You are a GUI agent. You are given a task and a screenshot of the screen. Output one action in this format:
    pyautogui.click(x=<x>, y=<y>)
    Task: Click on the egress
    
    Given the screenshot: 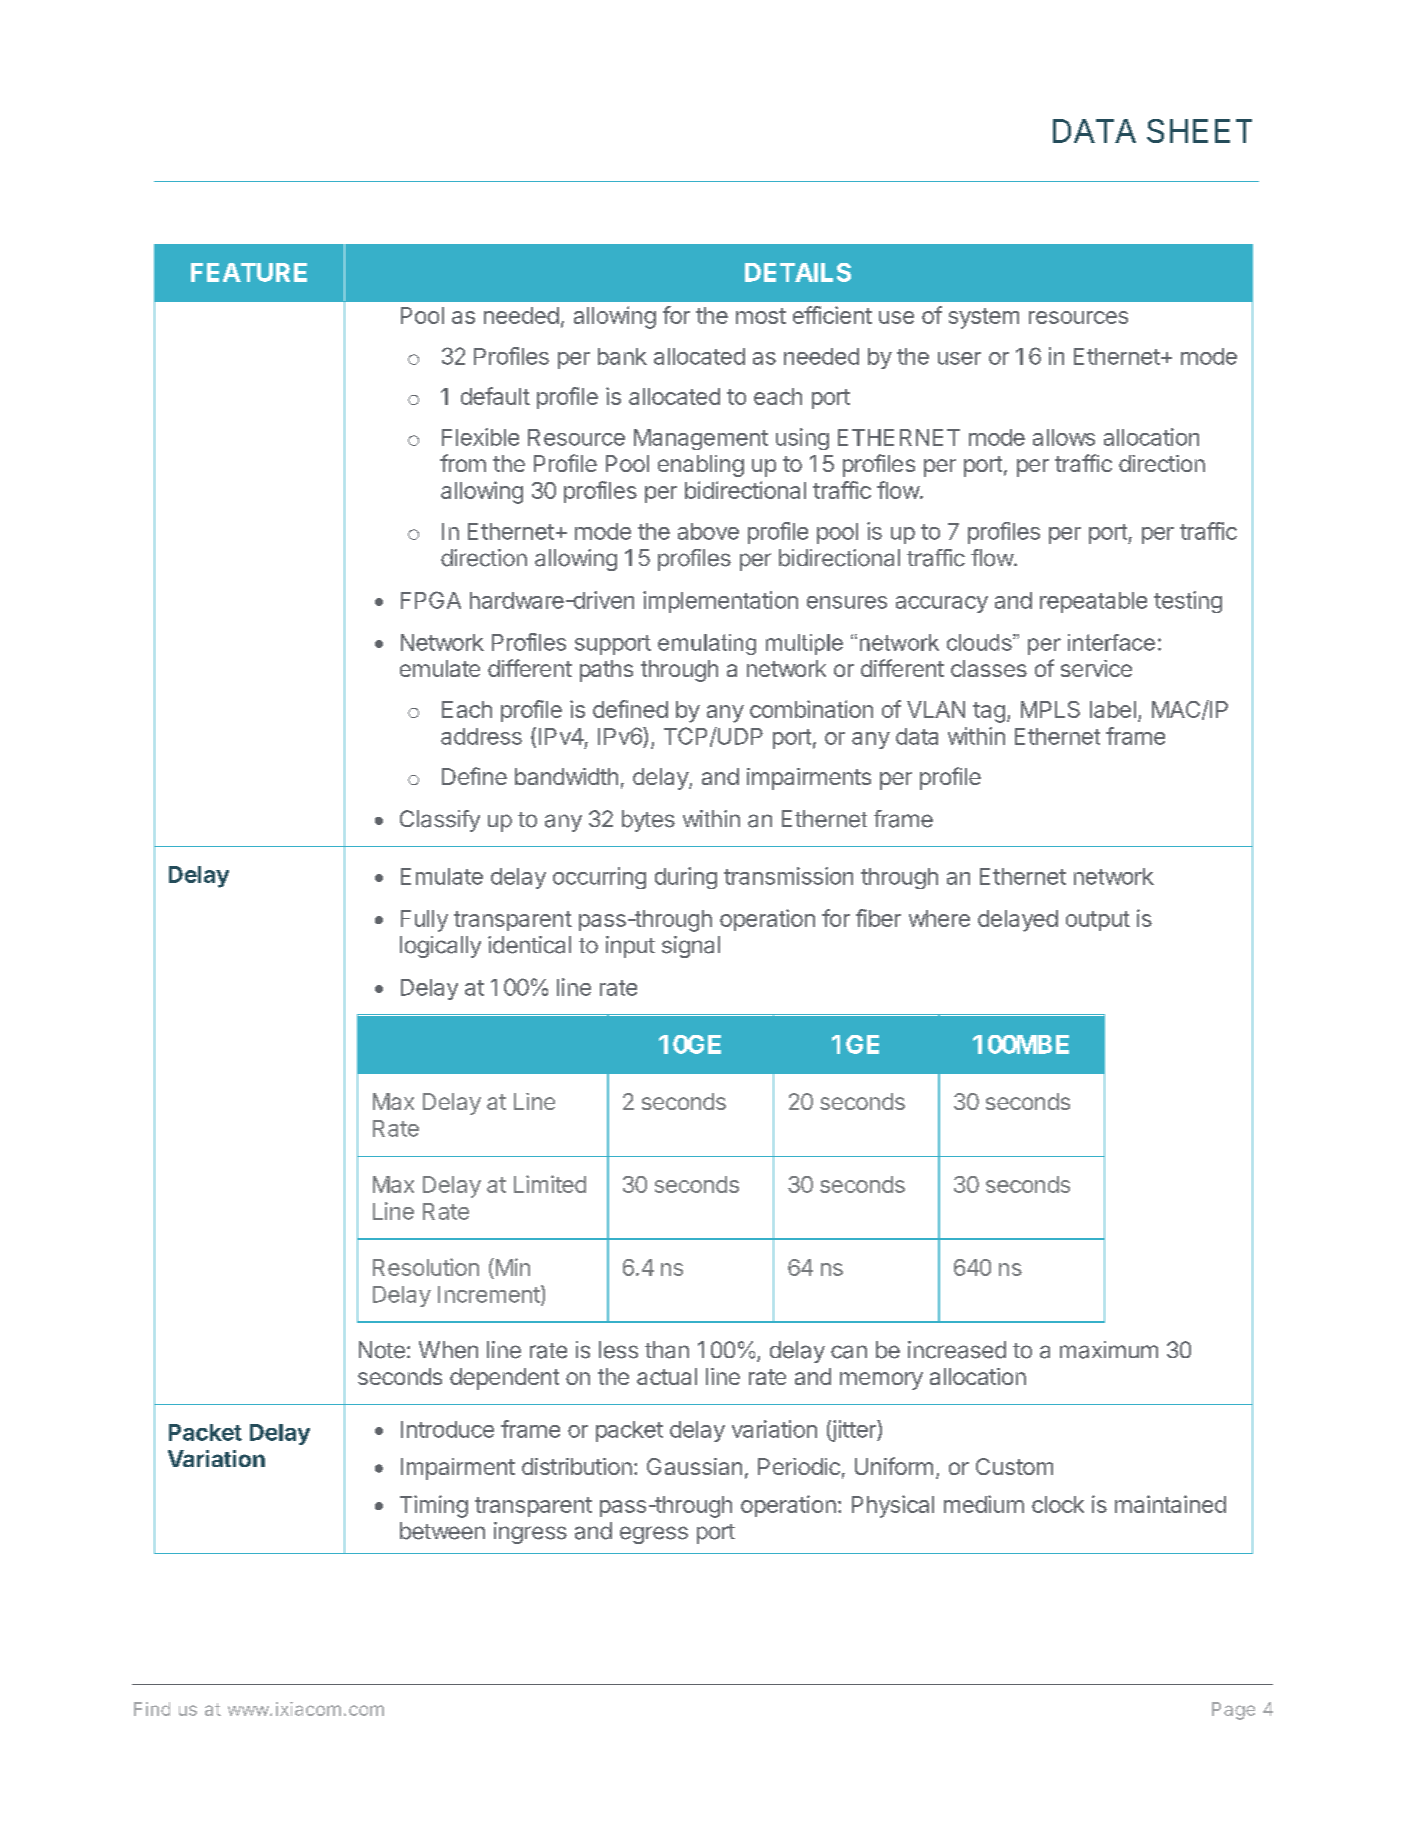 What is the action you would take?
    pyautogui.click(x=654, y=1535)
